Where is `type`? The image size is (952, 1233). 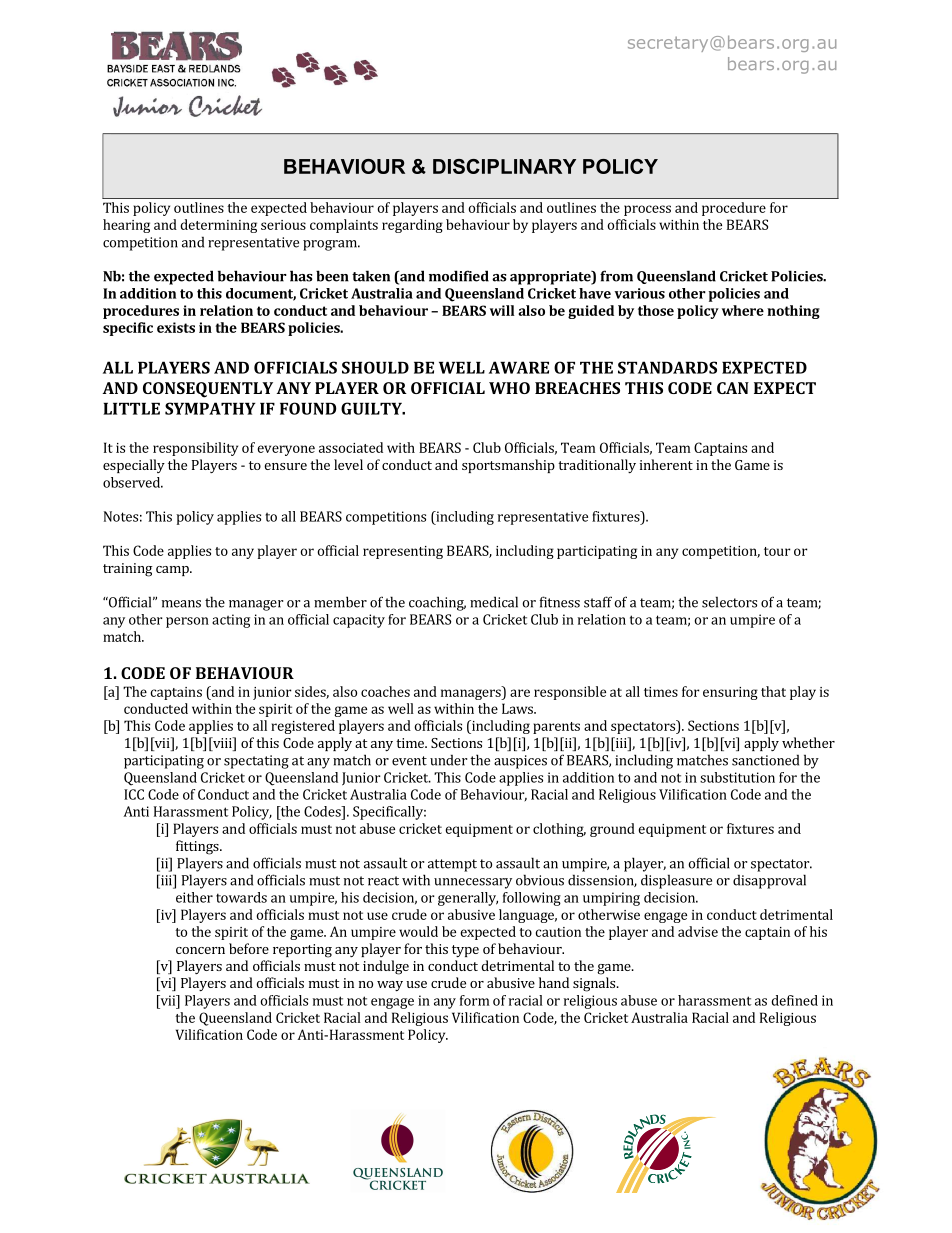 type is located at coordinates (465, 951).
